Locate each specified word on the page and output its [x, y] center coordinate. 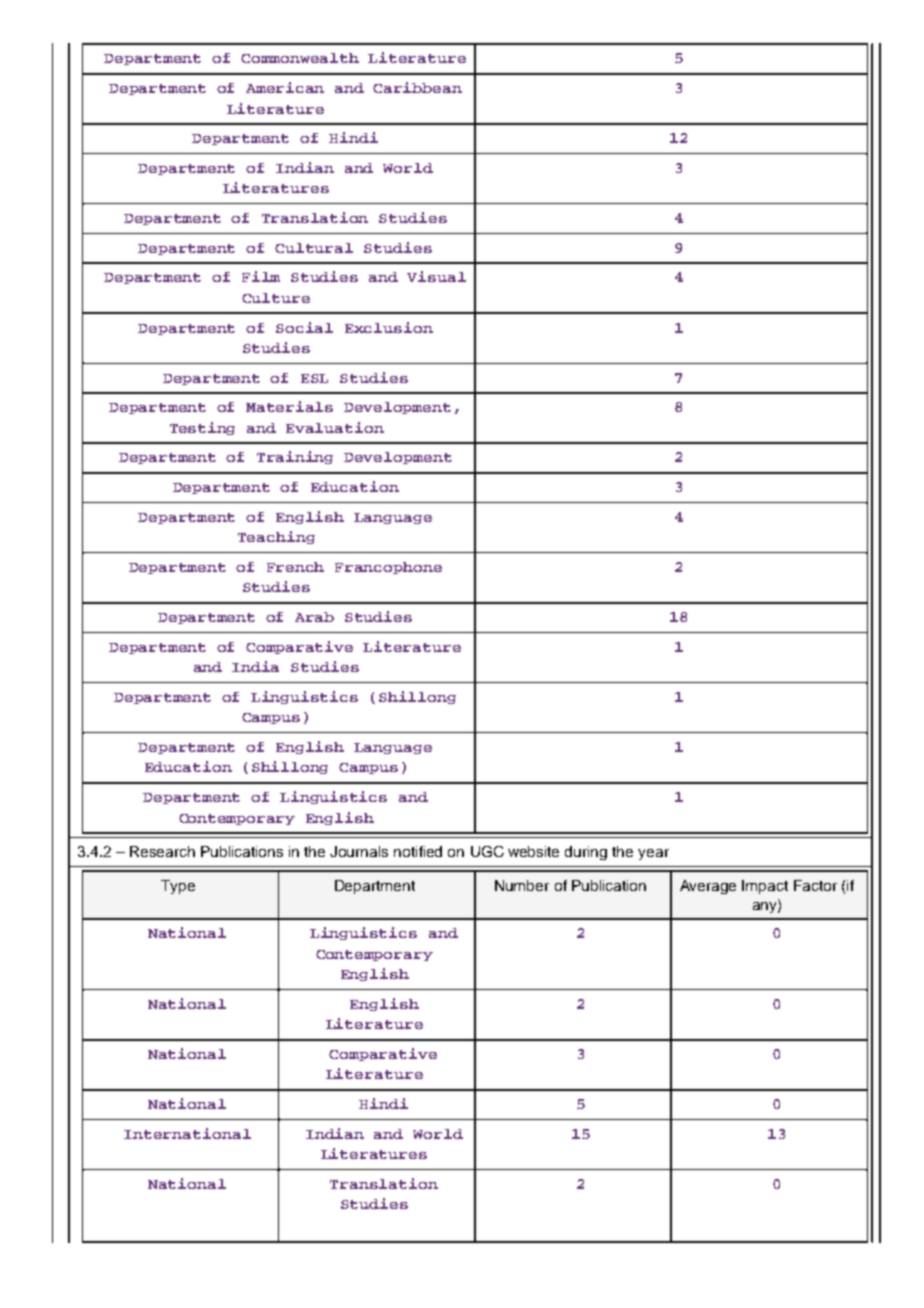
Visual [436, 276]
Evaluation [335, 427]
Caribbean [417, 87]
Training [295, 457]
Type [178, 887]
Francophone [388, 568]
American [285, 87]
